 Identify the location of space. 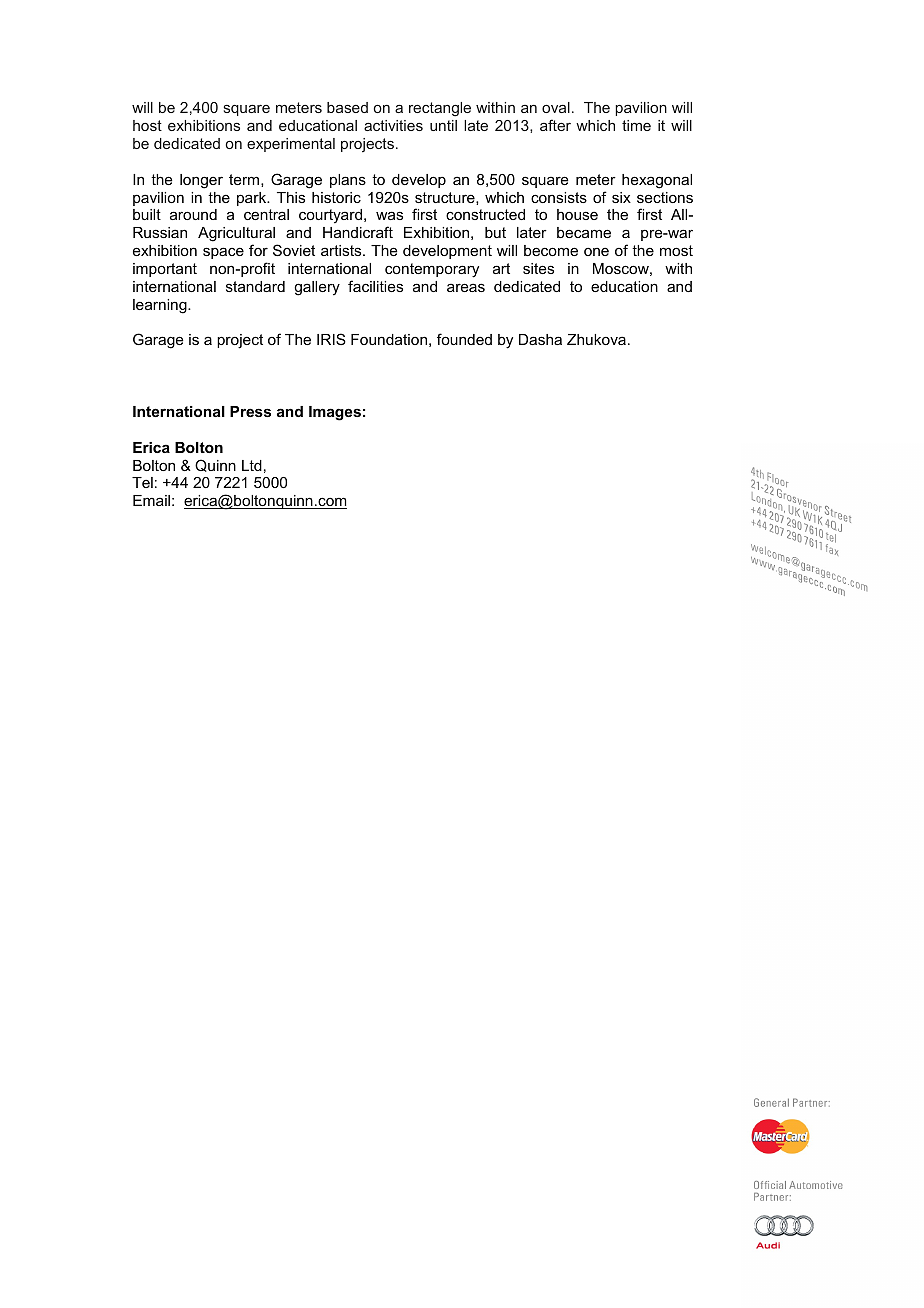
(223, 253).
